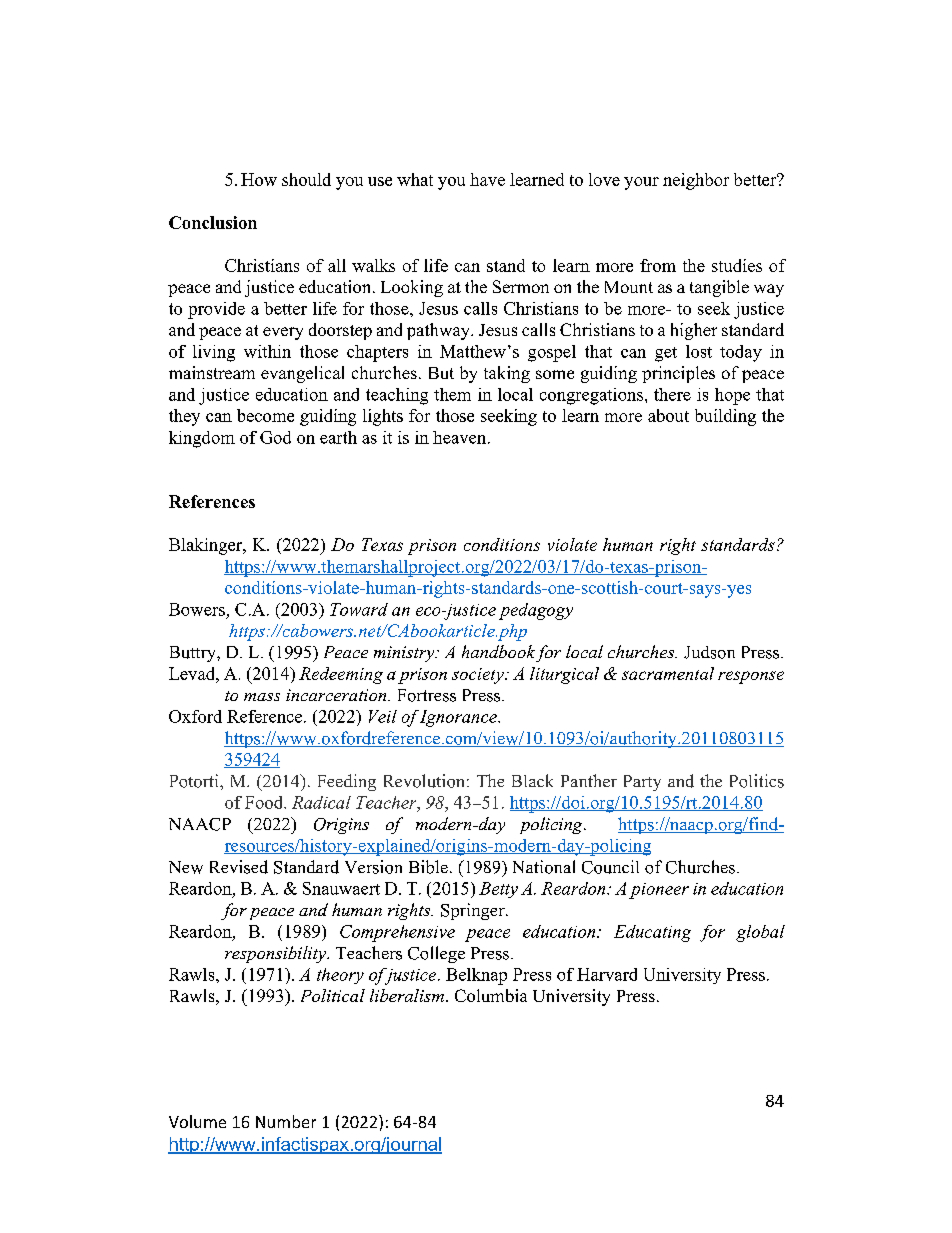 This screenshot has width=952, height=1233. I want to click on Number, so click(286, 1121).
